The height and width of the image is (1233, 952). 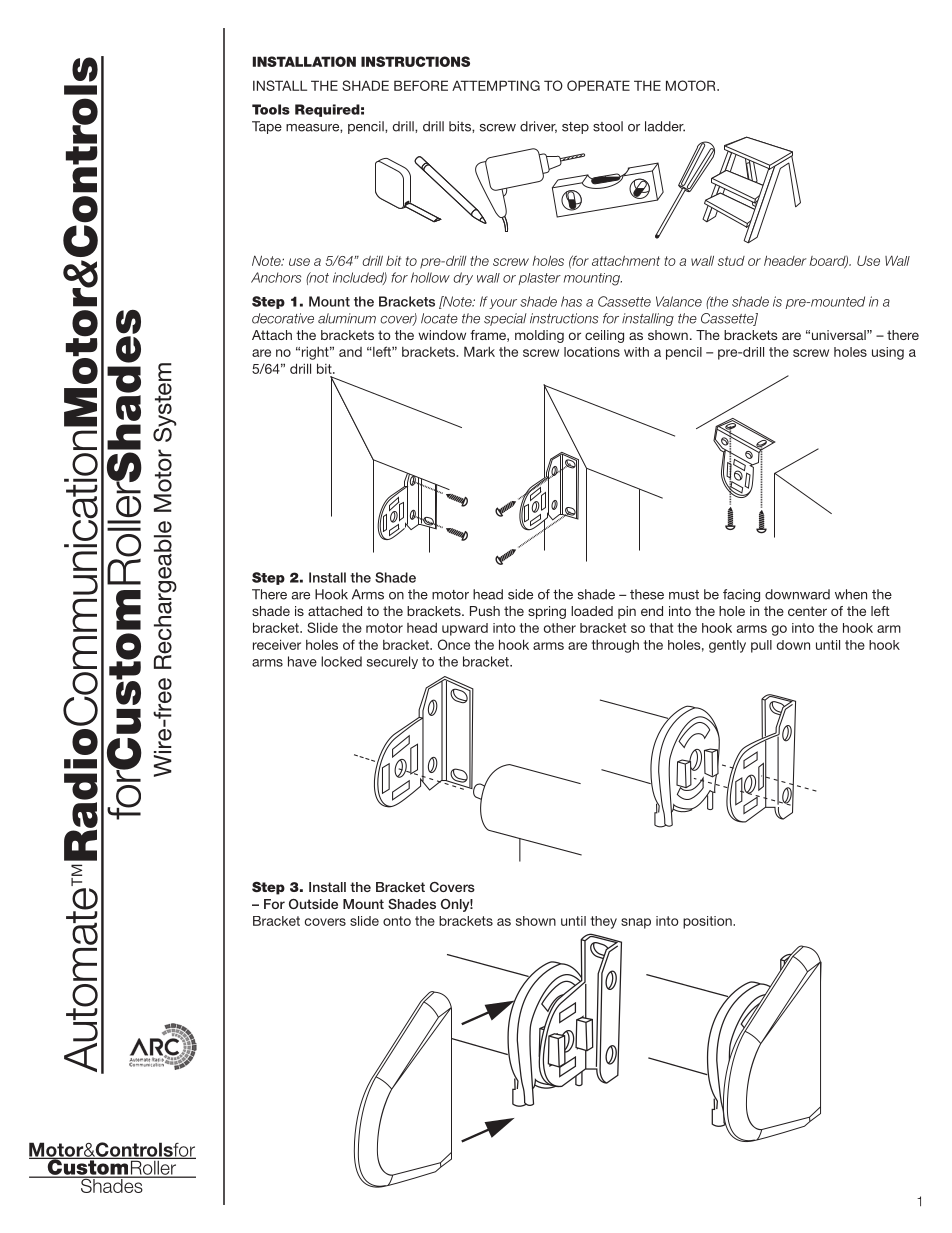 What do you see at coordinates (571, 301) in the image?
I see `has` at bounding box center [571, 301].
